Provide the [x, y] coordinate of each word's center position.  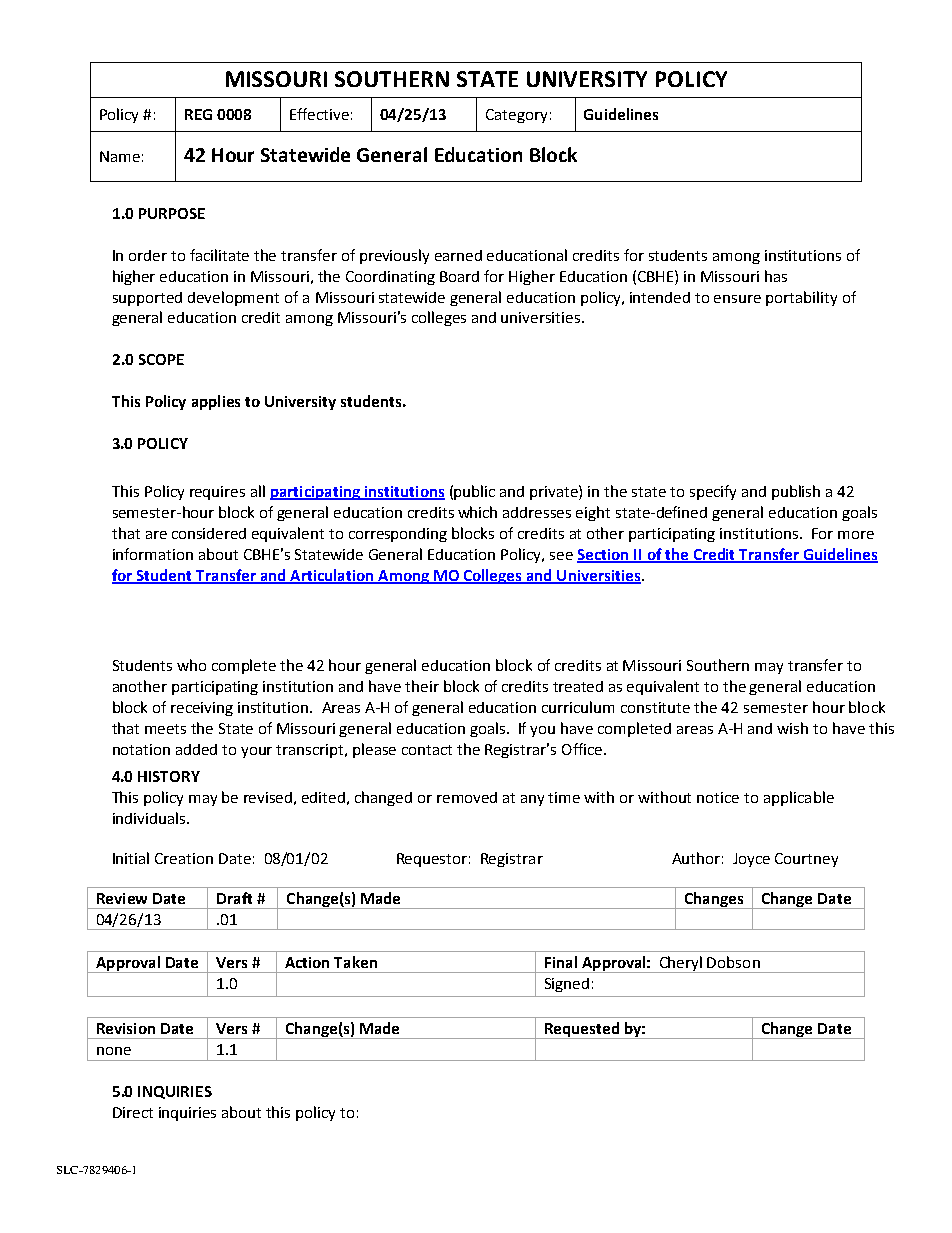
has [776, 276]
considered [209, 533]
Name [120, 156]
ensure [737, 299]
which [477, 512]
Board [459, 276]
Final [561, 962]
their [422, 686]
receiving [202, 709]
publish [796, 492]
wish [792, 728]
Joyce [751, 860]
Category [516, 116]
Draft [234, 898]
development [233, 298]
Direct [133, 1112]
